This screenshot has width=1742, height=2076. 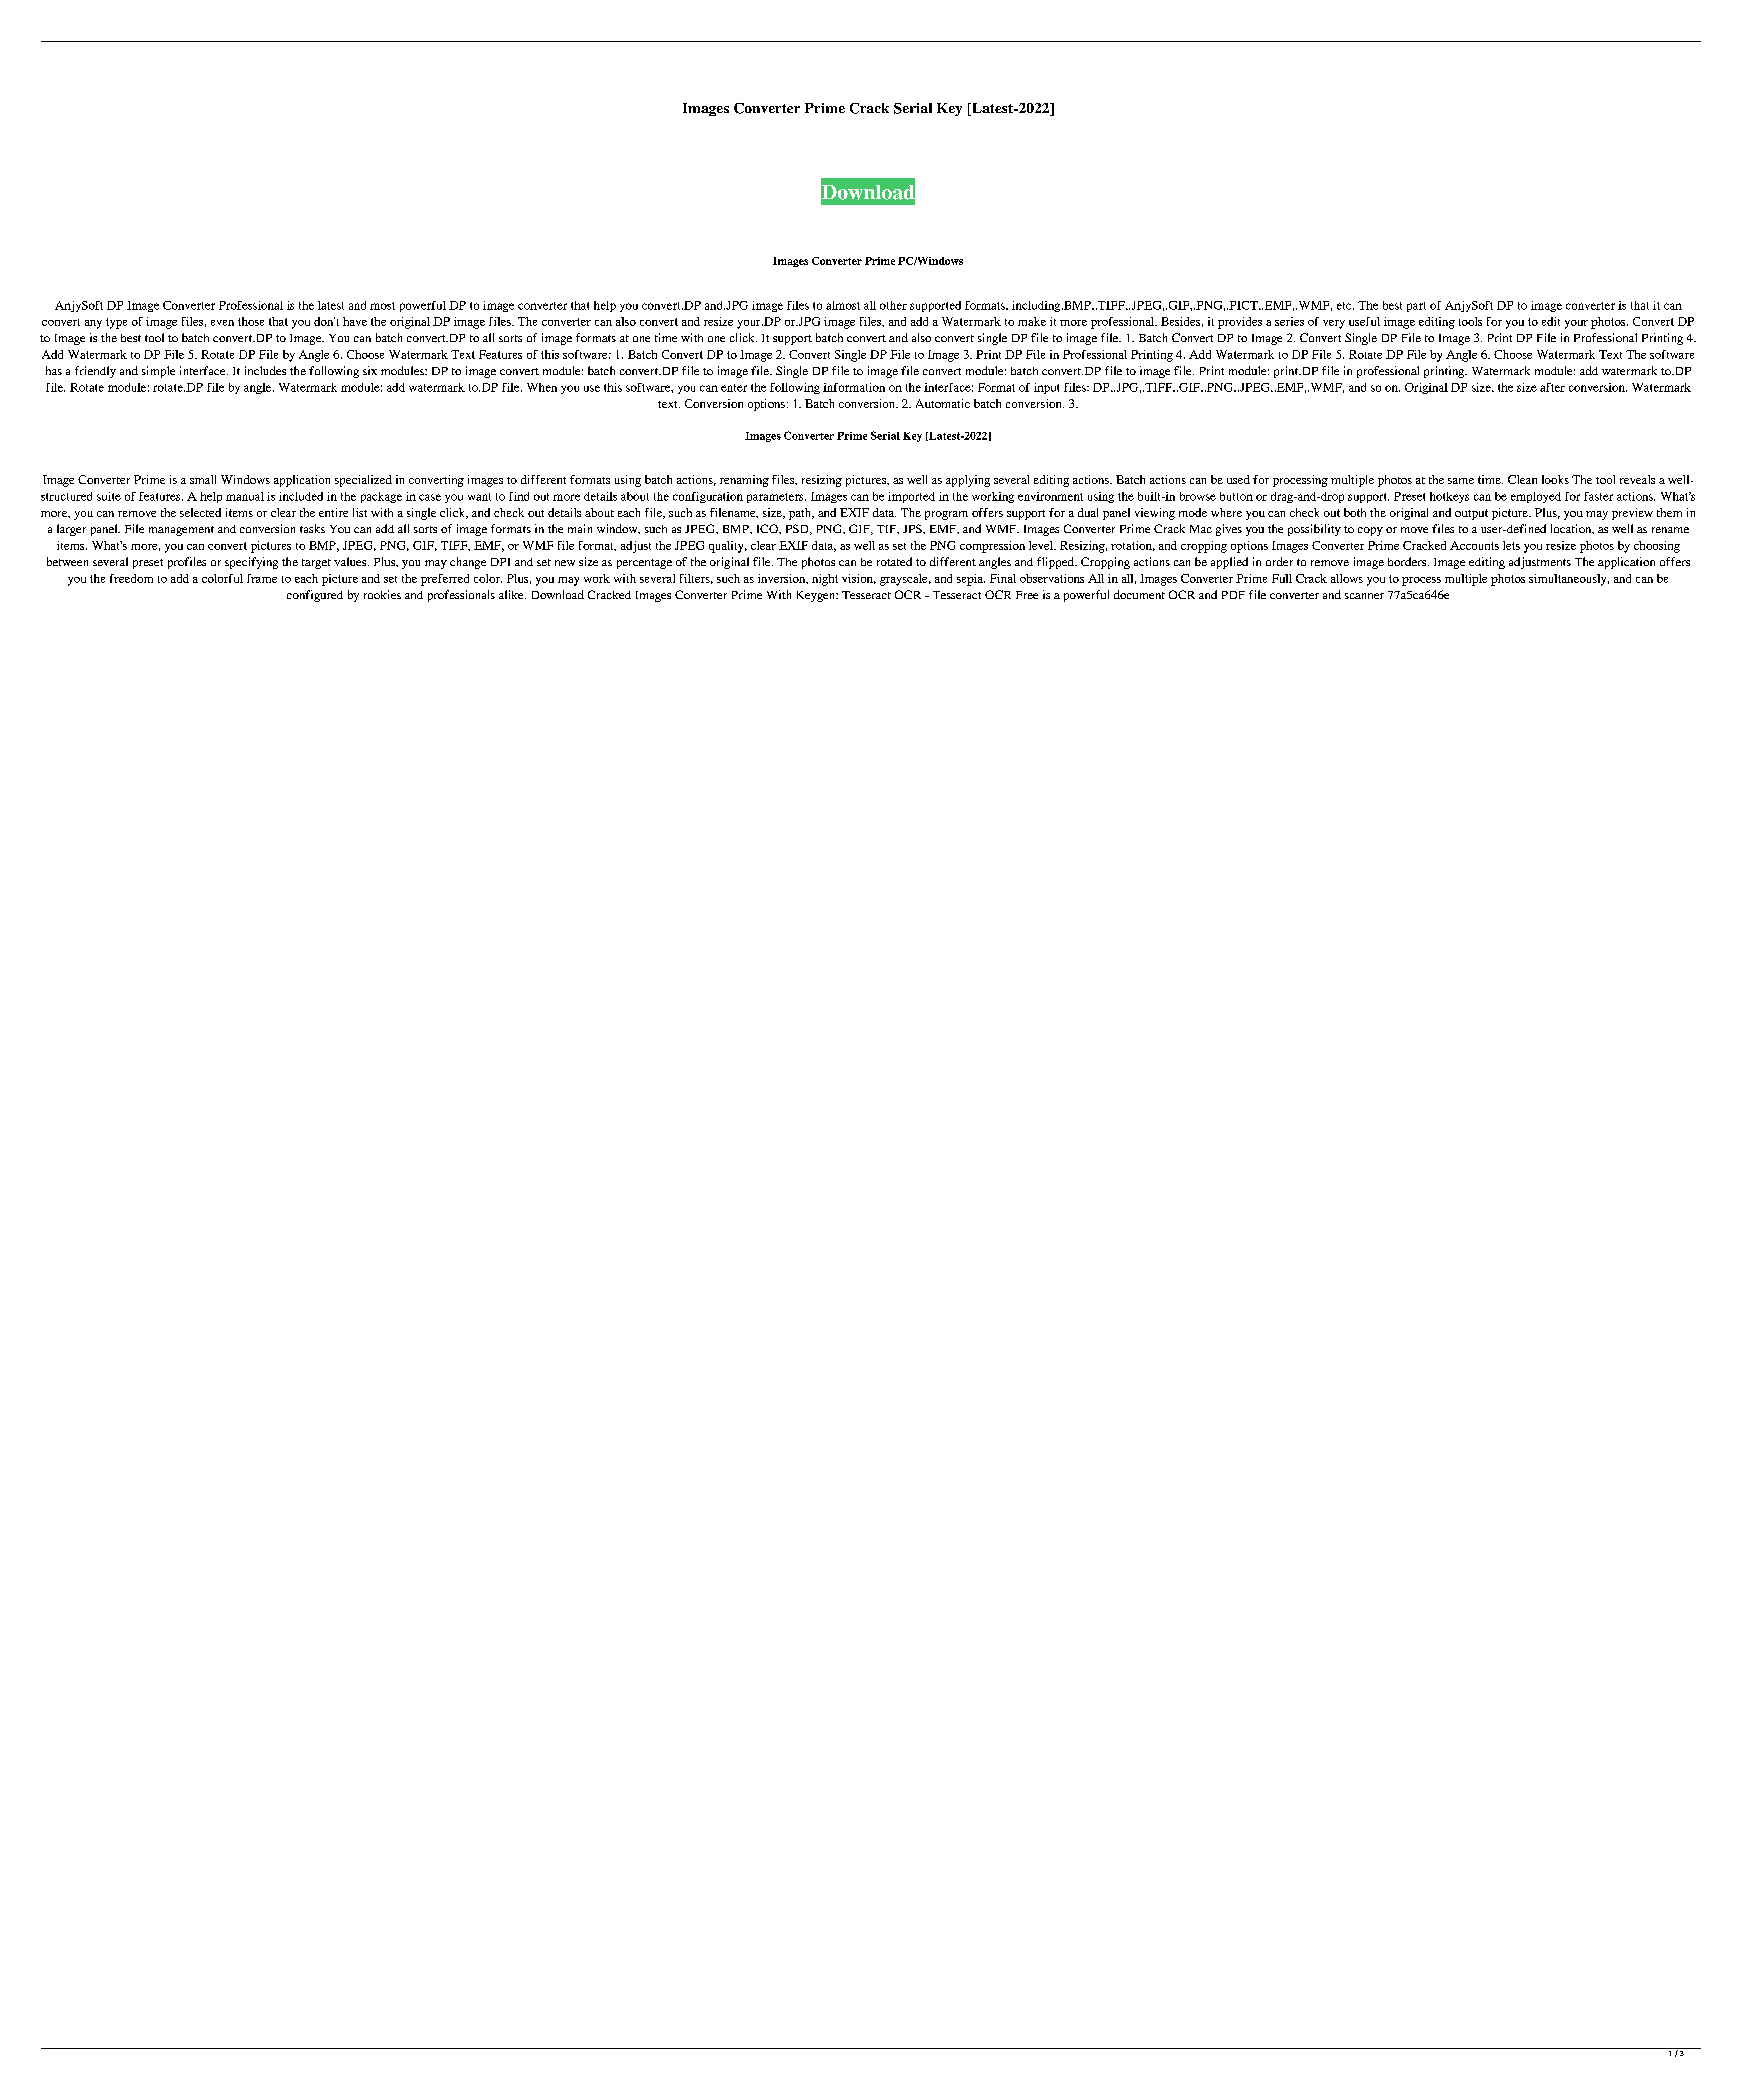 What do you see at coordinates (251, 321) in the screenshot?
I see `those` at bounding box center [251, 321].
